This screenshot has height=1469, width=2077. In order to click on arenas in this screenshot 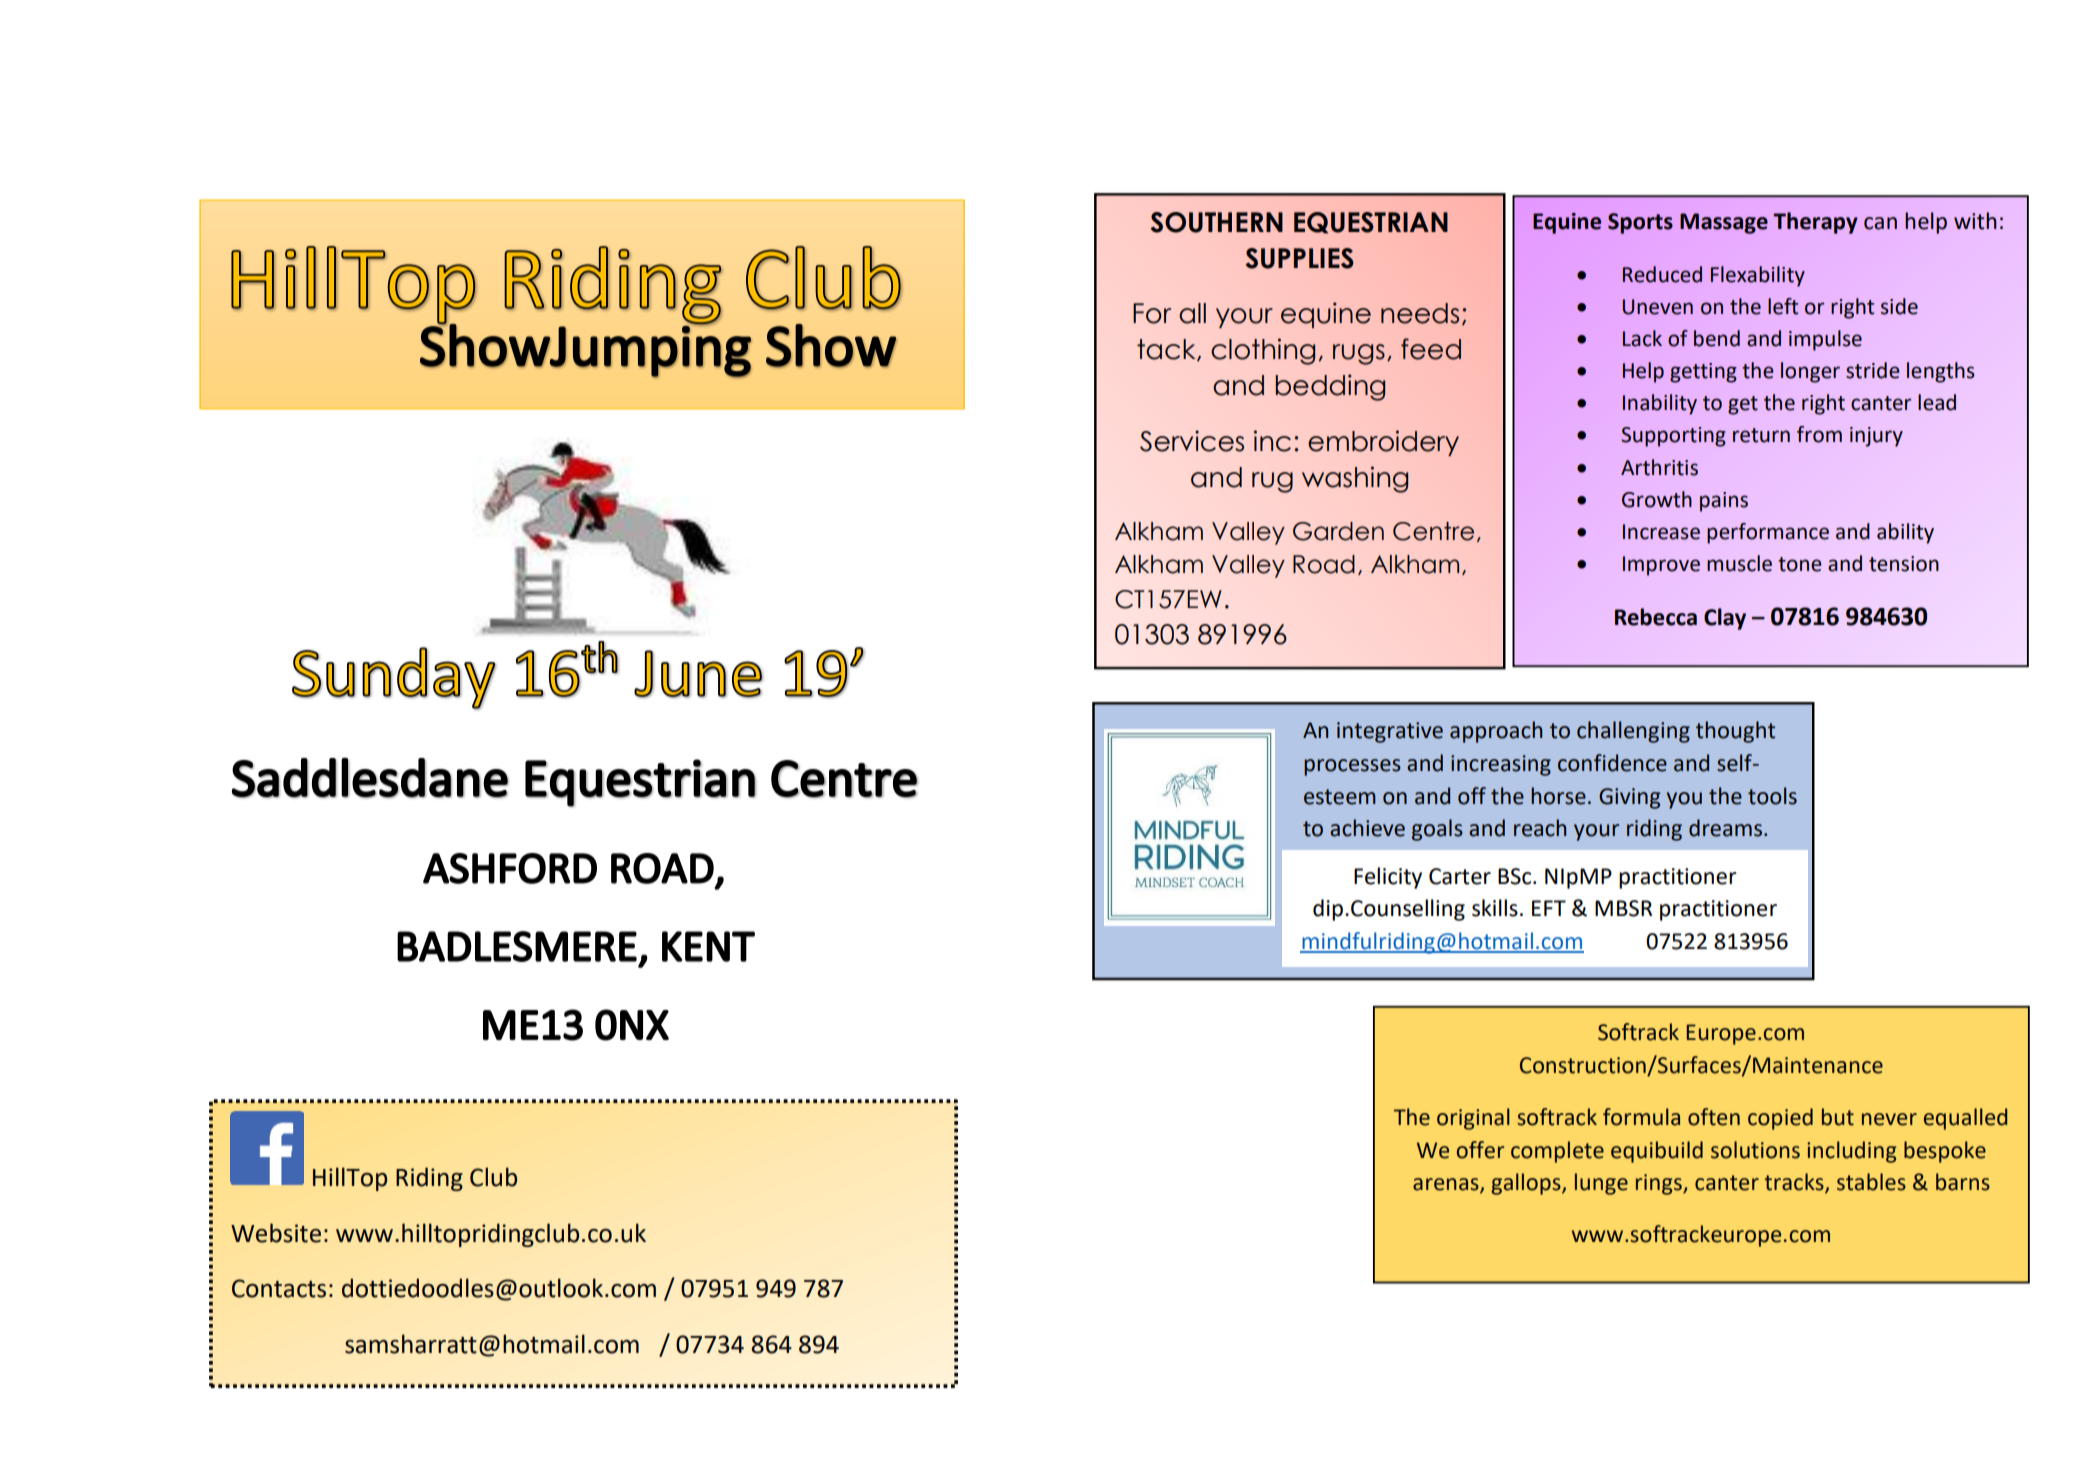, I will do `click(1447, 1185)`.
